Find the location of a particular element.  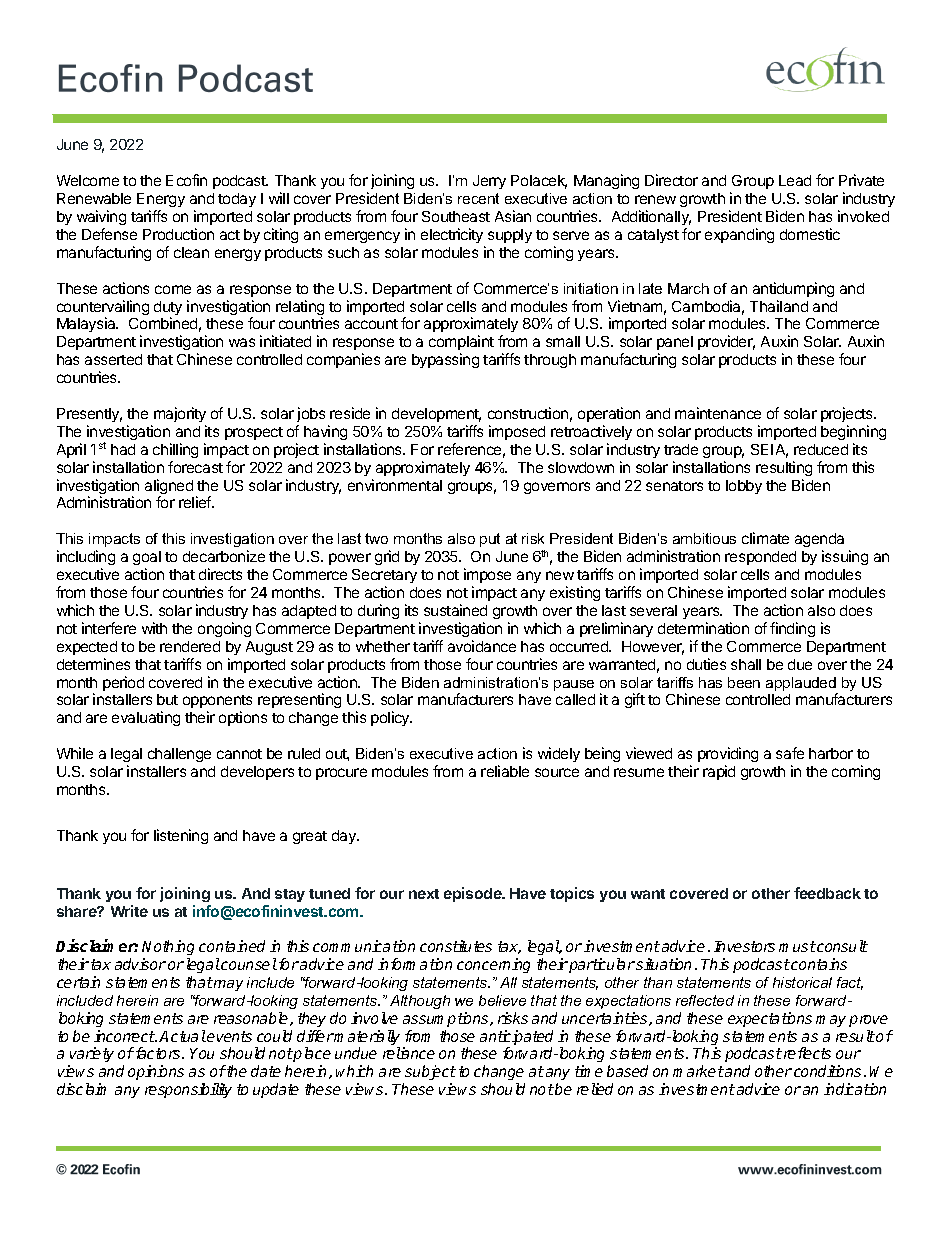

reflects is located at coordinates (807, 1053).
